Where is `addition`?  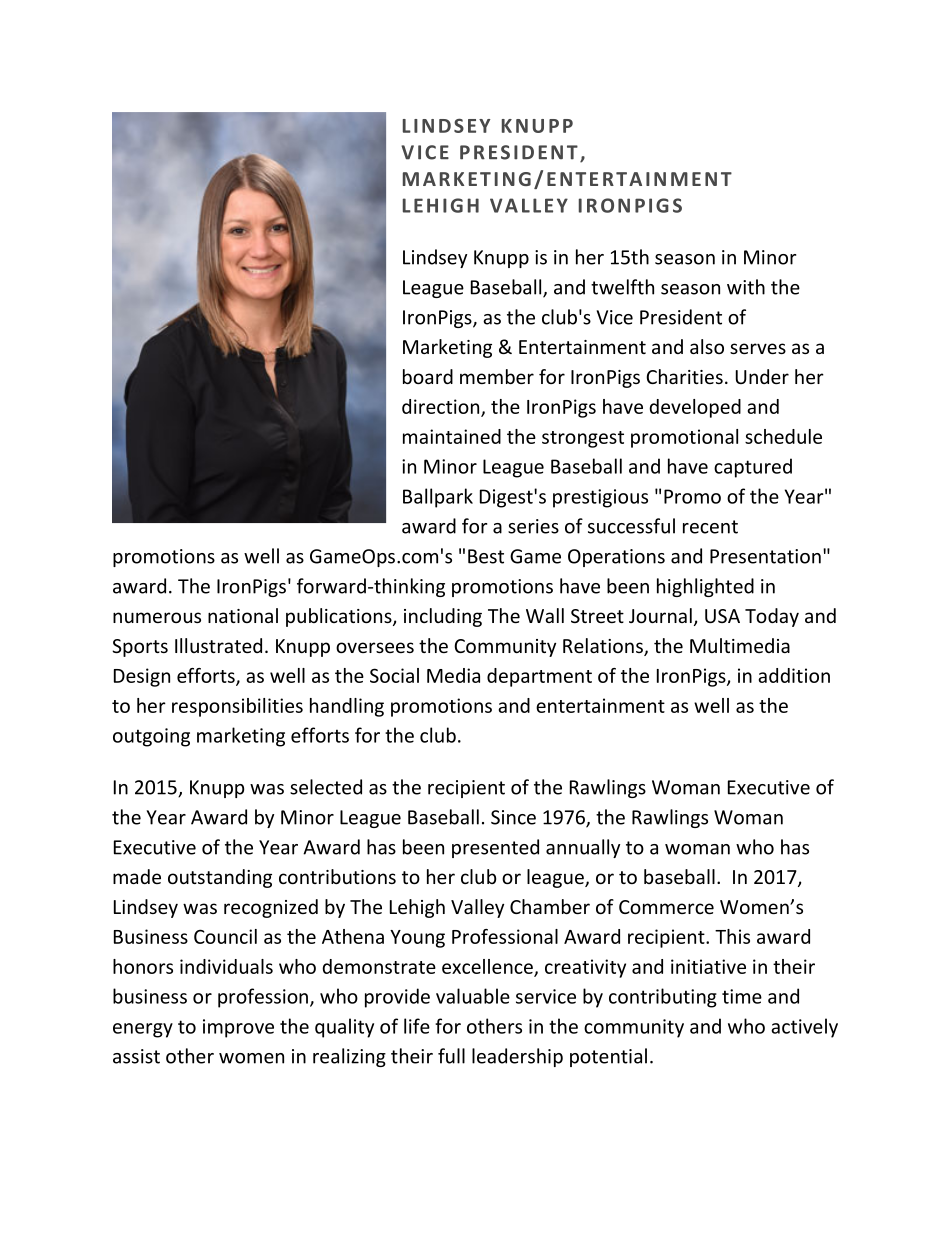 addition is located at coordinates (794, 675).
